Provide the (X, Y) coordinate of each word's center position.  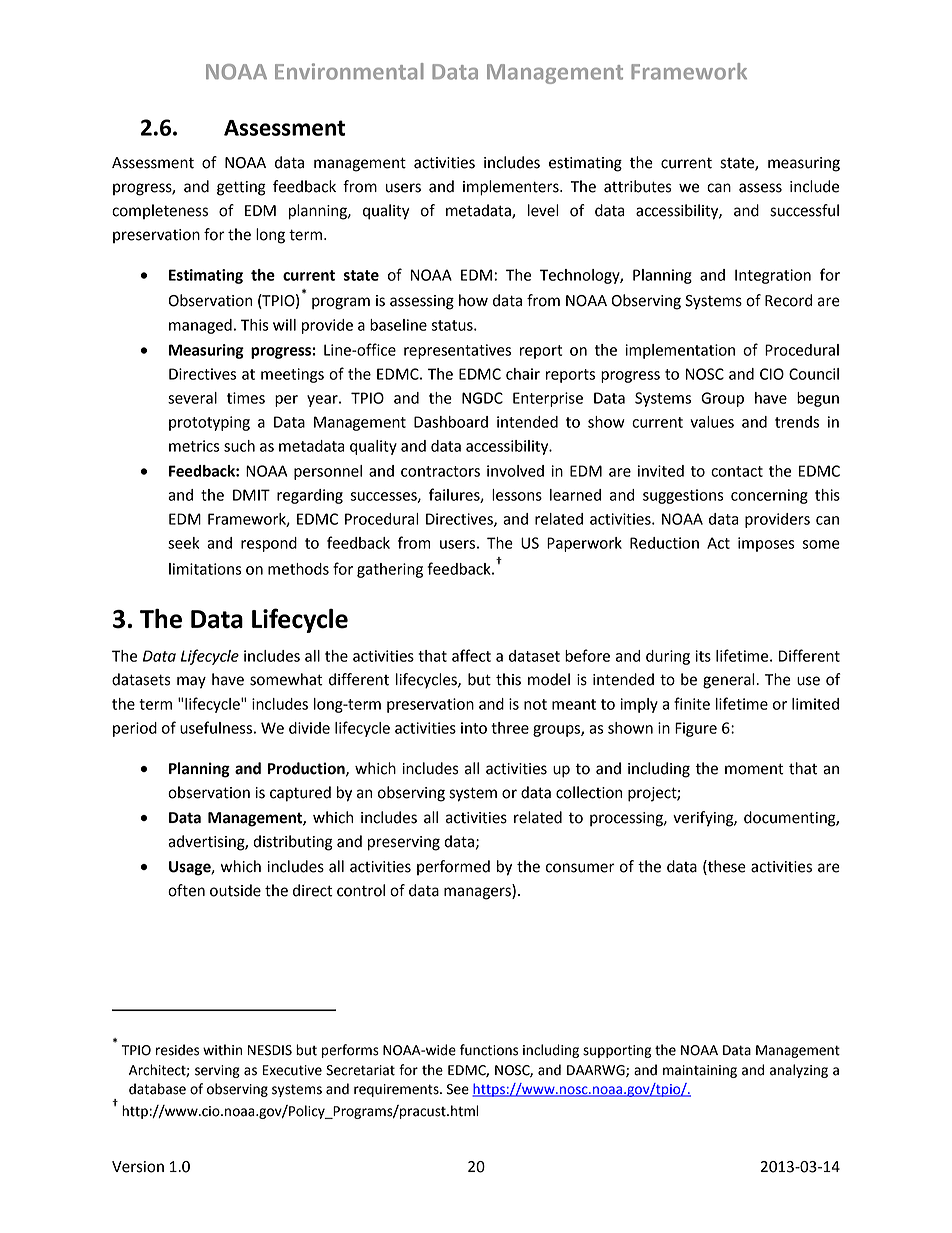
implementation (680, 351)
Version (138, 1167)
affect (471, 655)
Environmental (349, 71)
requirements (397, 1090)
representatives (457, 351)
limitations (205, 569)
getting (241, 188)
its (703, 656)
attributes (638, 186)
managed (200, 326)
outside (235, 890)
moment (754, 769)
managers (478, 893)
